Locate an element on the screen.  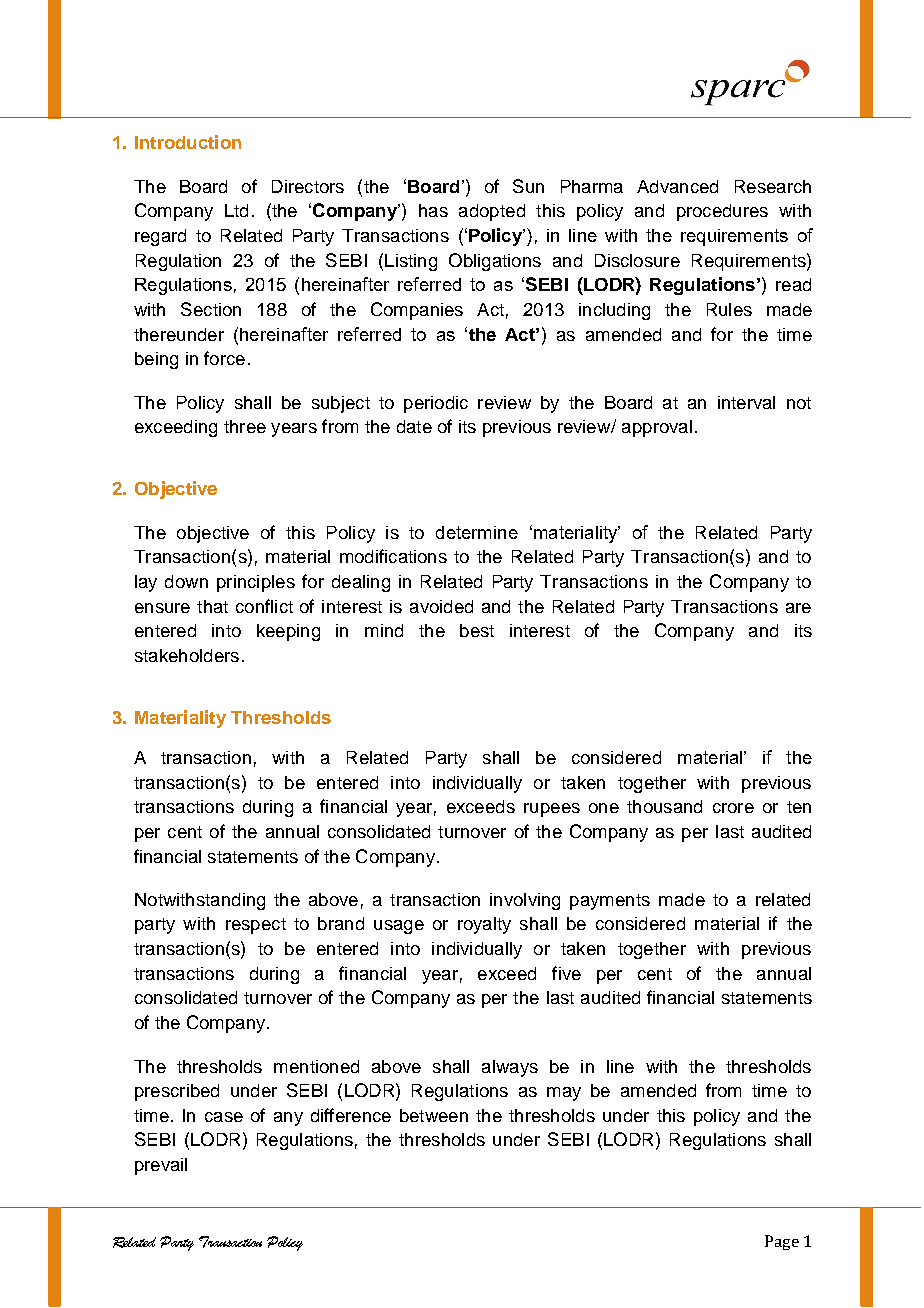
best is located at coordinates (477, 630).
